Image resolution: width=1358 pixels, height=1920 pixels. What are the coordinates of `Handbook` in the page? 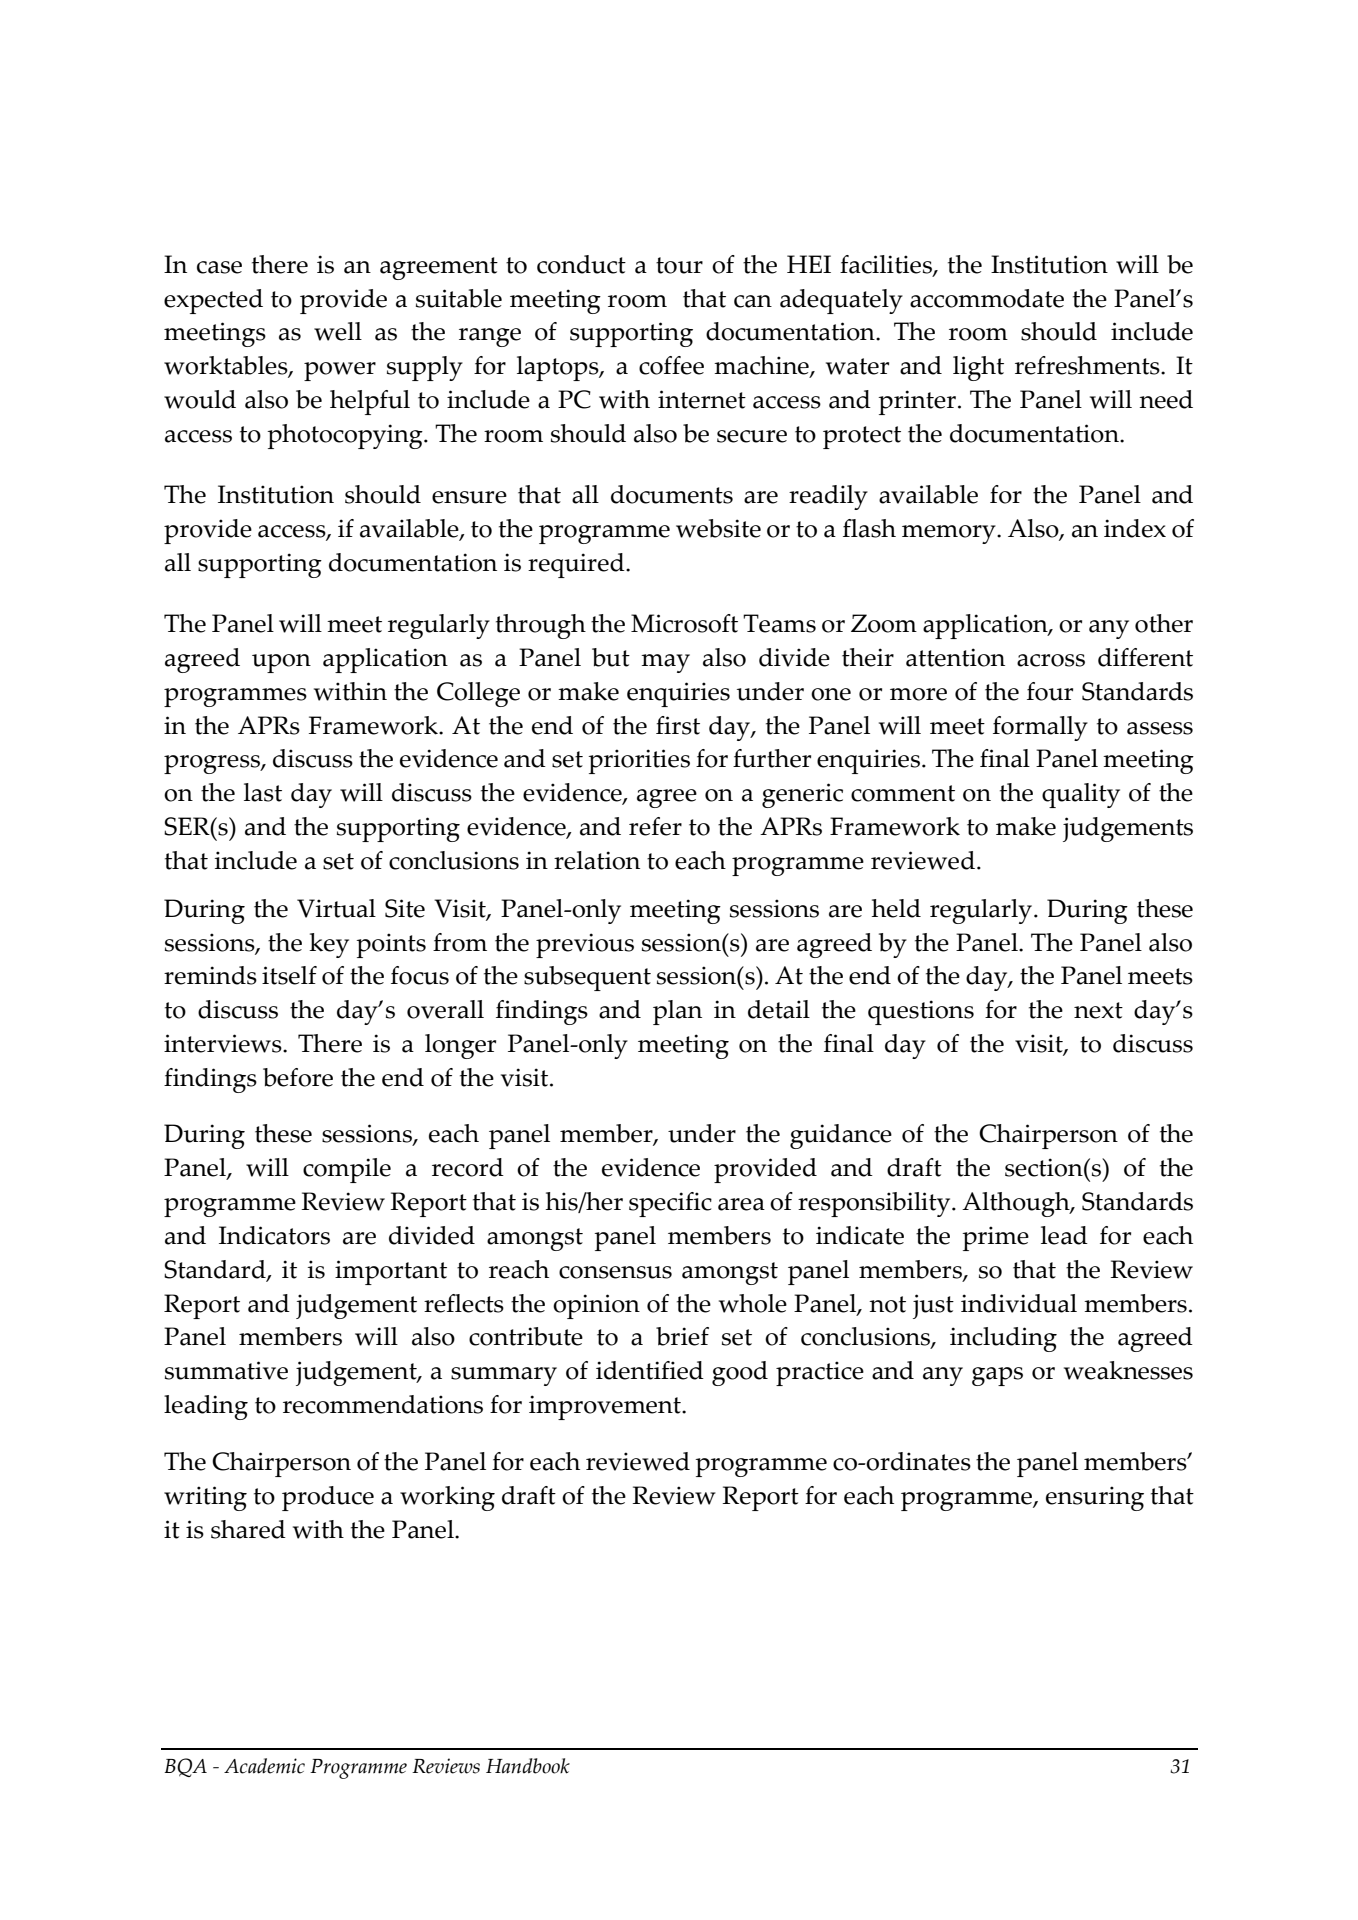 It's located at (528, 1766).
